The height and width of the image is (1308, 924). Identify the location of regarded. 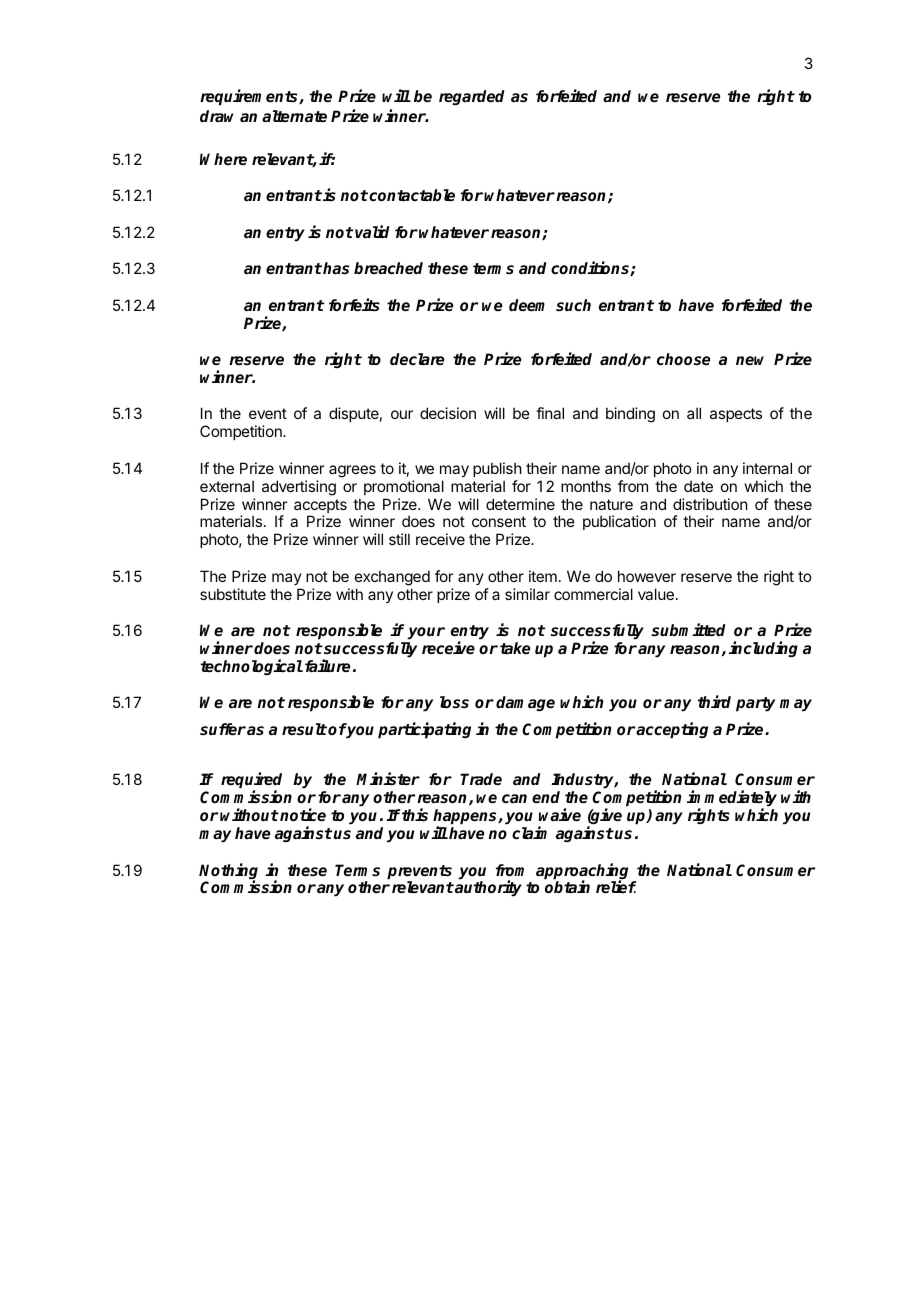
(472, 97).
